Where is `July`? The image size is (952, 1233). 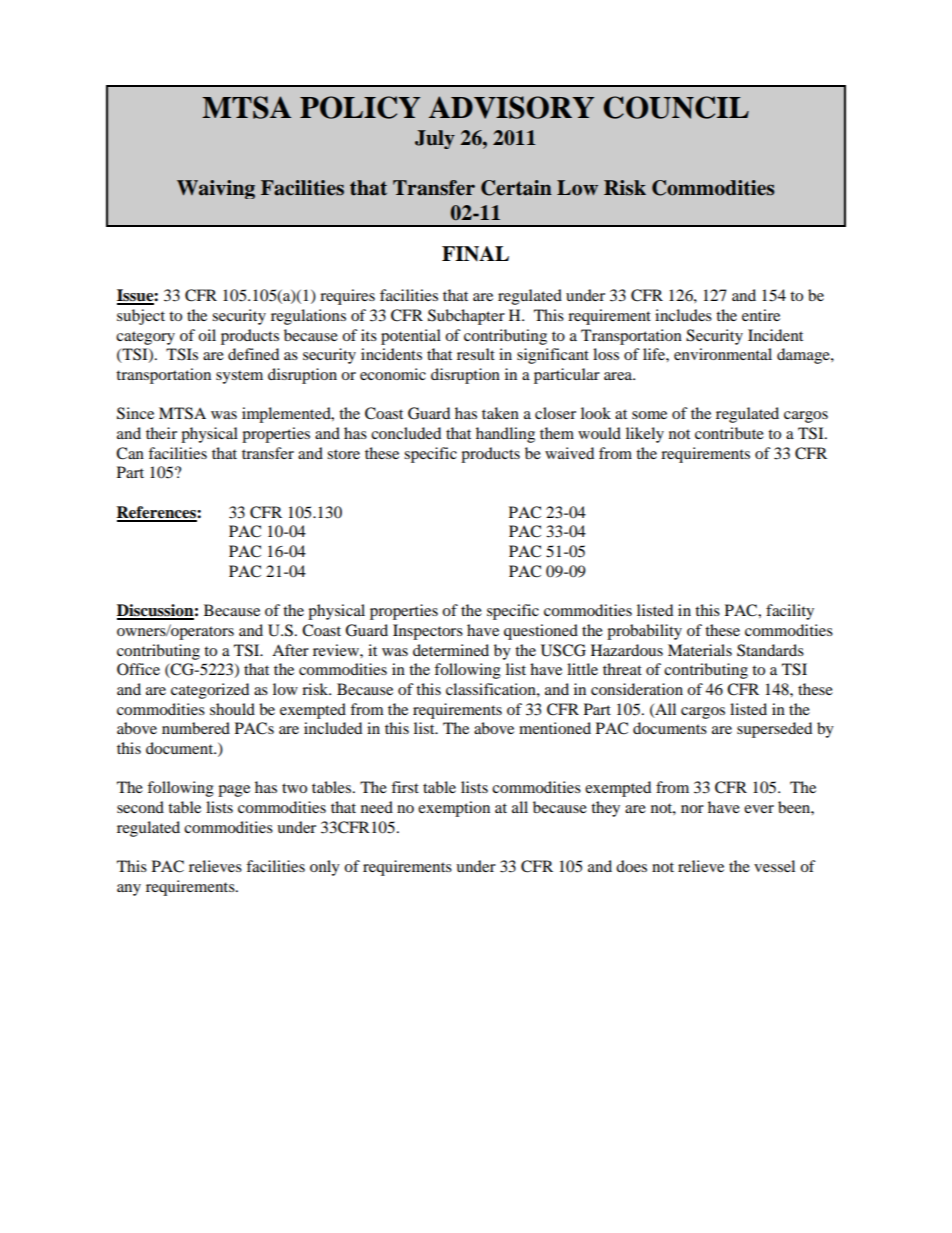
July is located at coordinates (435, 139).
